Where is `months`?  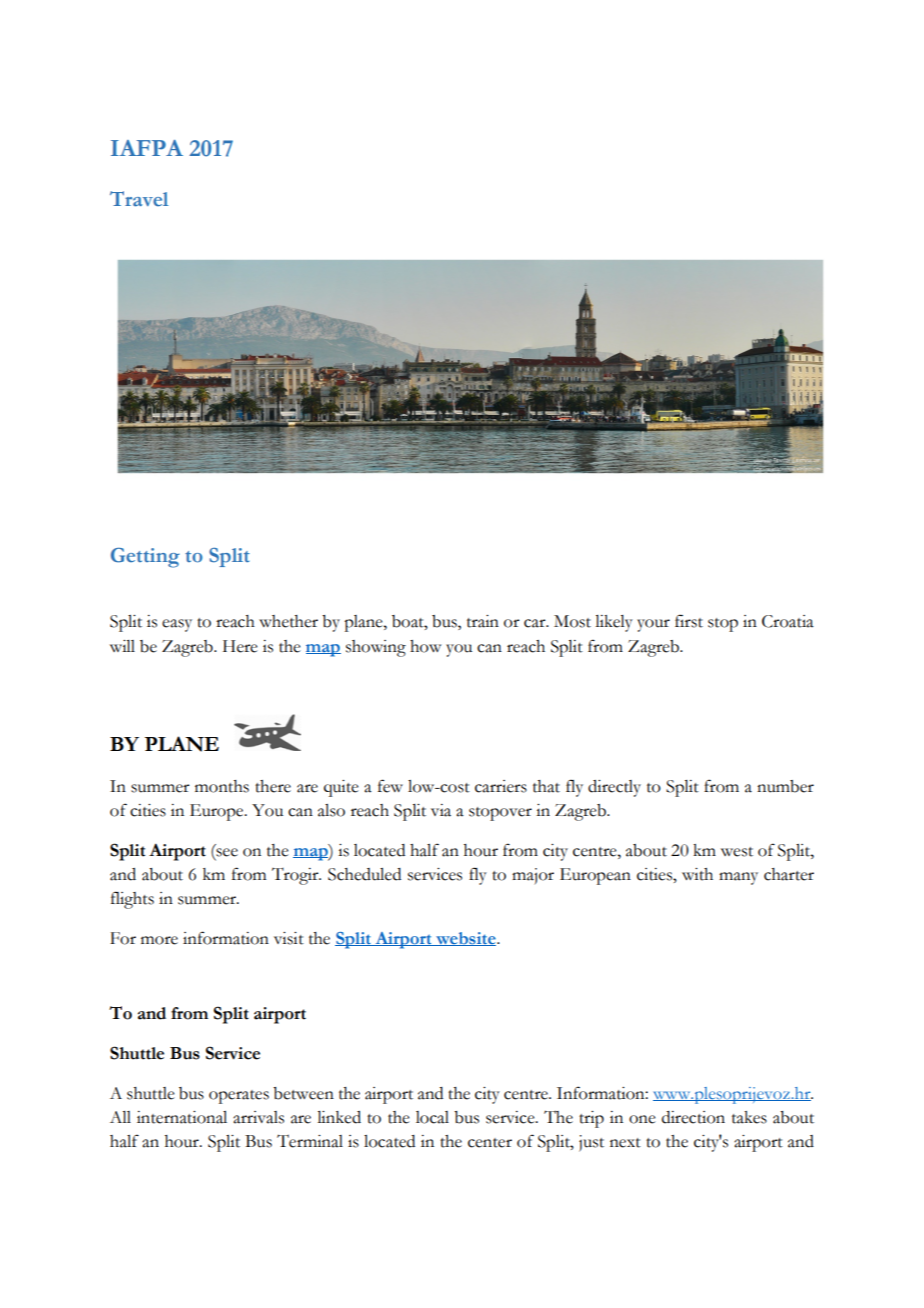 months is located at coordinates (222, 786).
